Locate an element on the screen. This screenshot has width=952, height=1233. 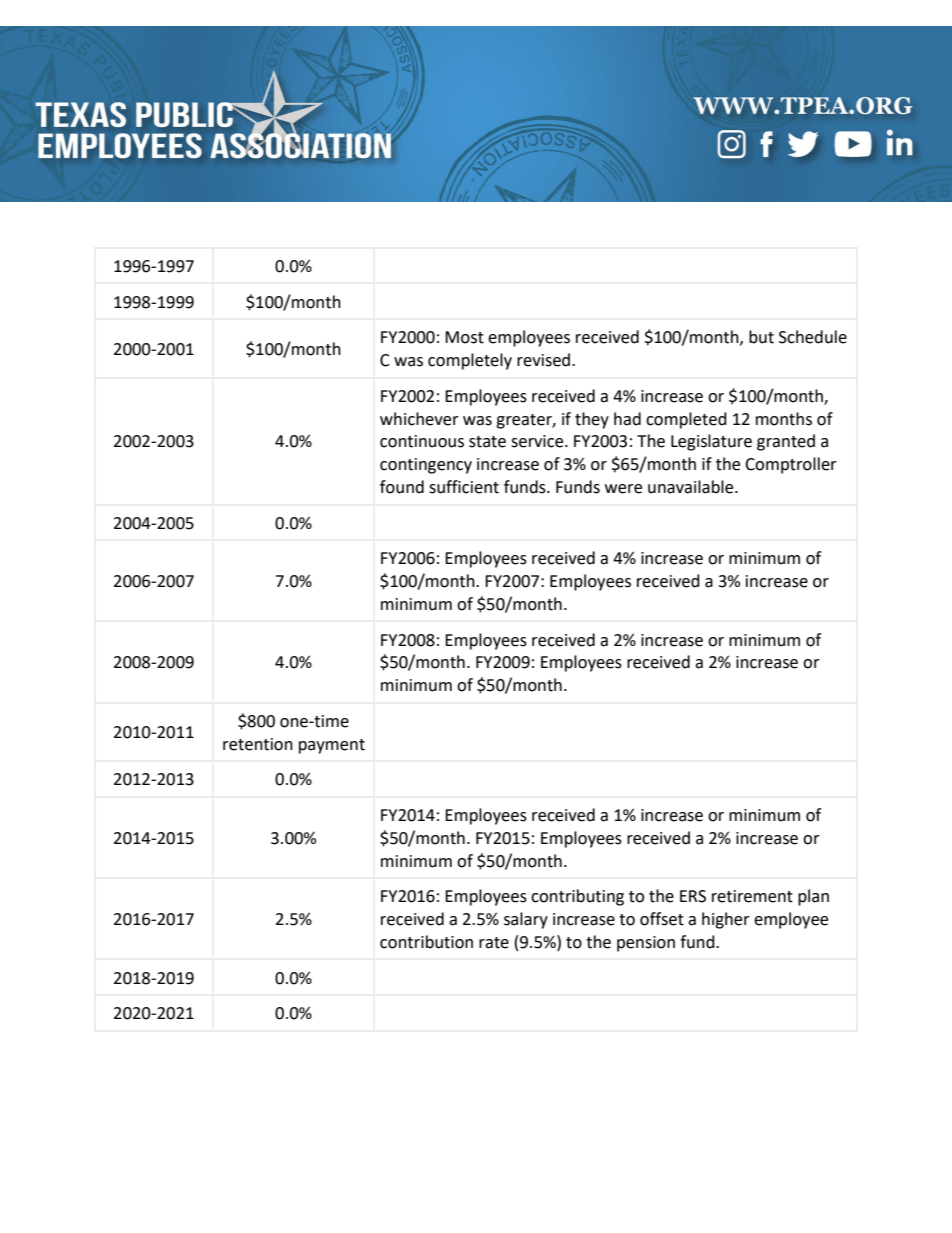
unavailable is located at coordinates (692, 487).
